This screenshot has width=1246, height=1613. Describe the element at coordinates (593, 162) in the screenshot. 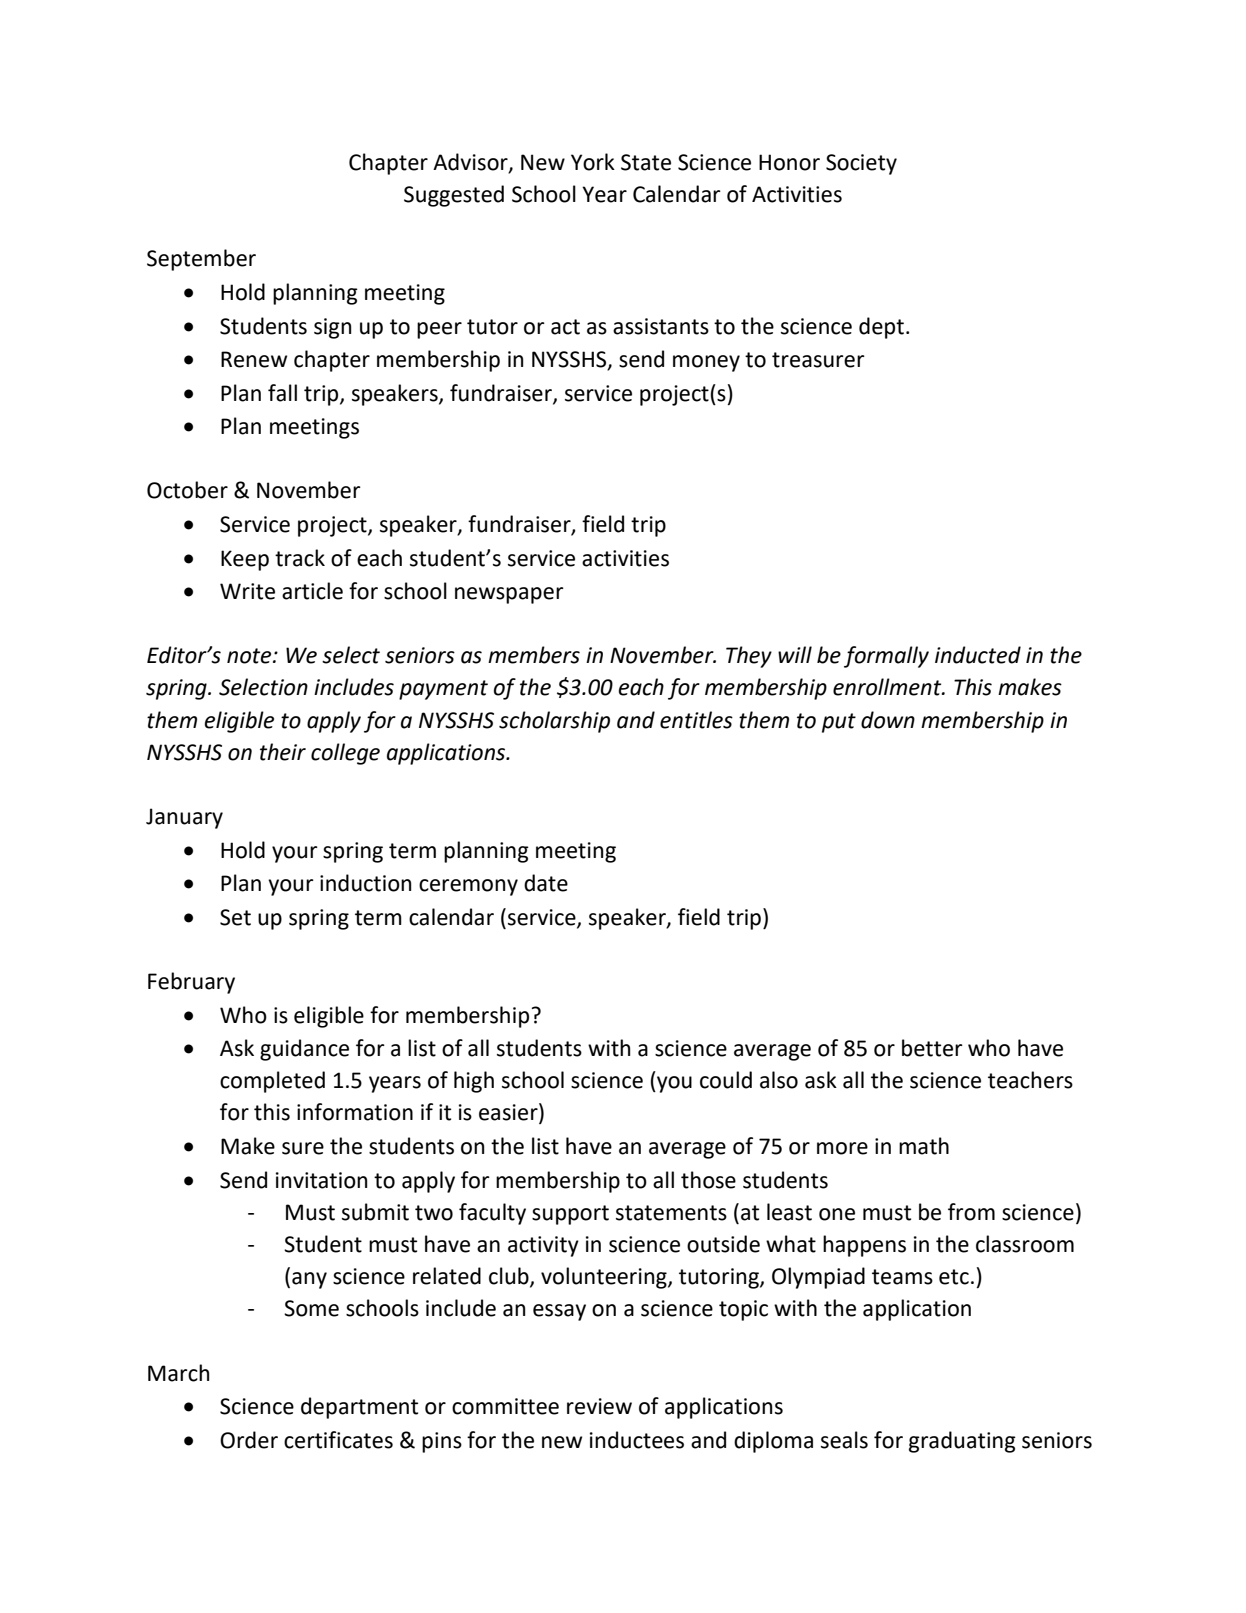

I see `York` at that location.
